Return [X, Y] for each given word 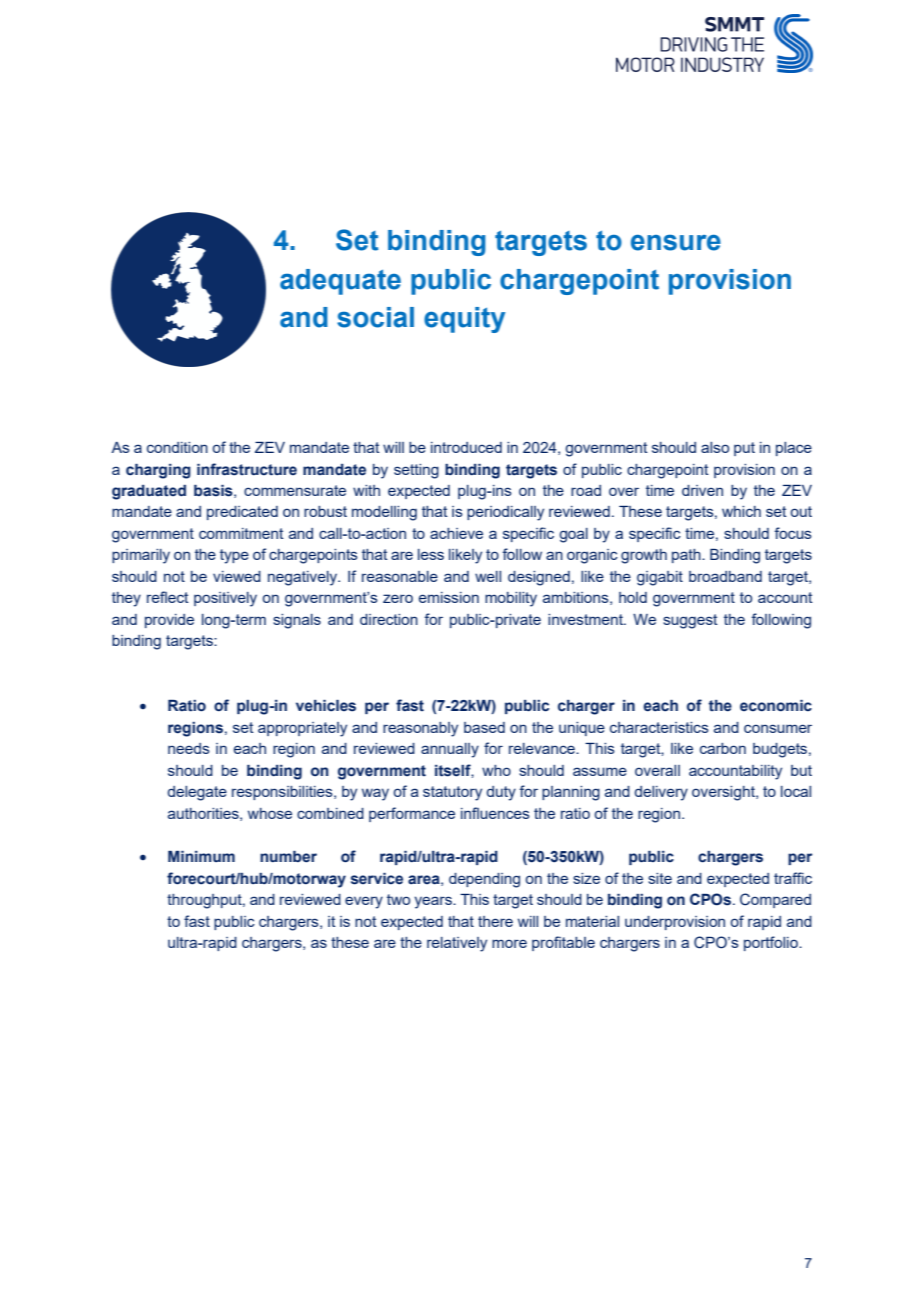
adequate [340, 282]
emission [449, 597]
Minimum [201, 856]
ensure [676, 243]
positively [225, 599]
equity [464, 320]
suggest [690, 621]
